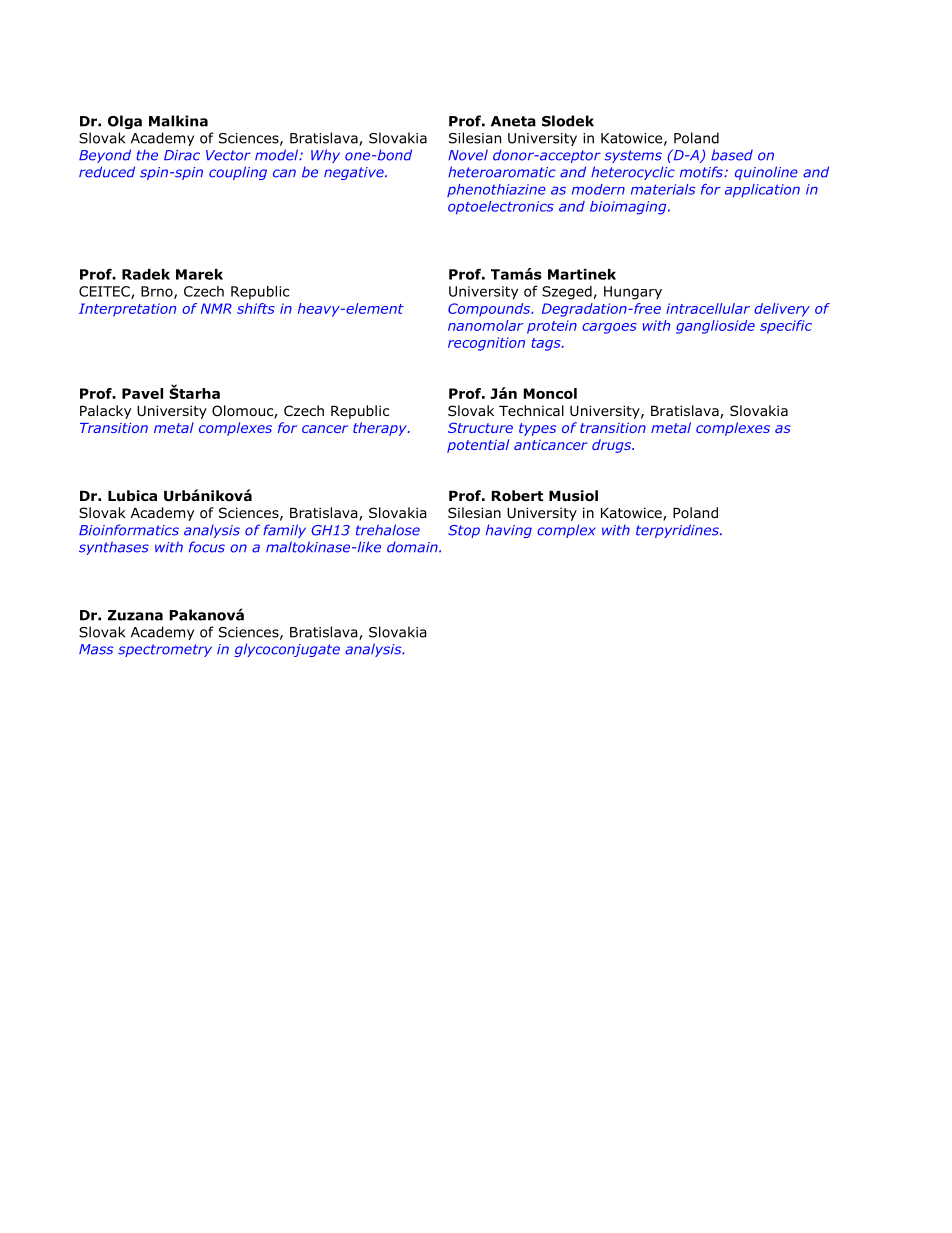 This screenshot has height=1233, width=952. What do you see at coordinates (786, 327) in the screenshot?
I see `specific` at bounding box center [786, 327].
